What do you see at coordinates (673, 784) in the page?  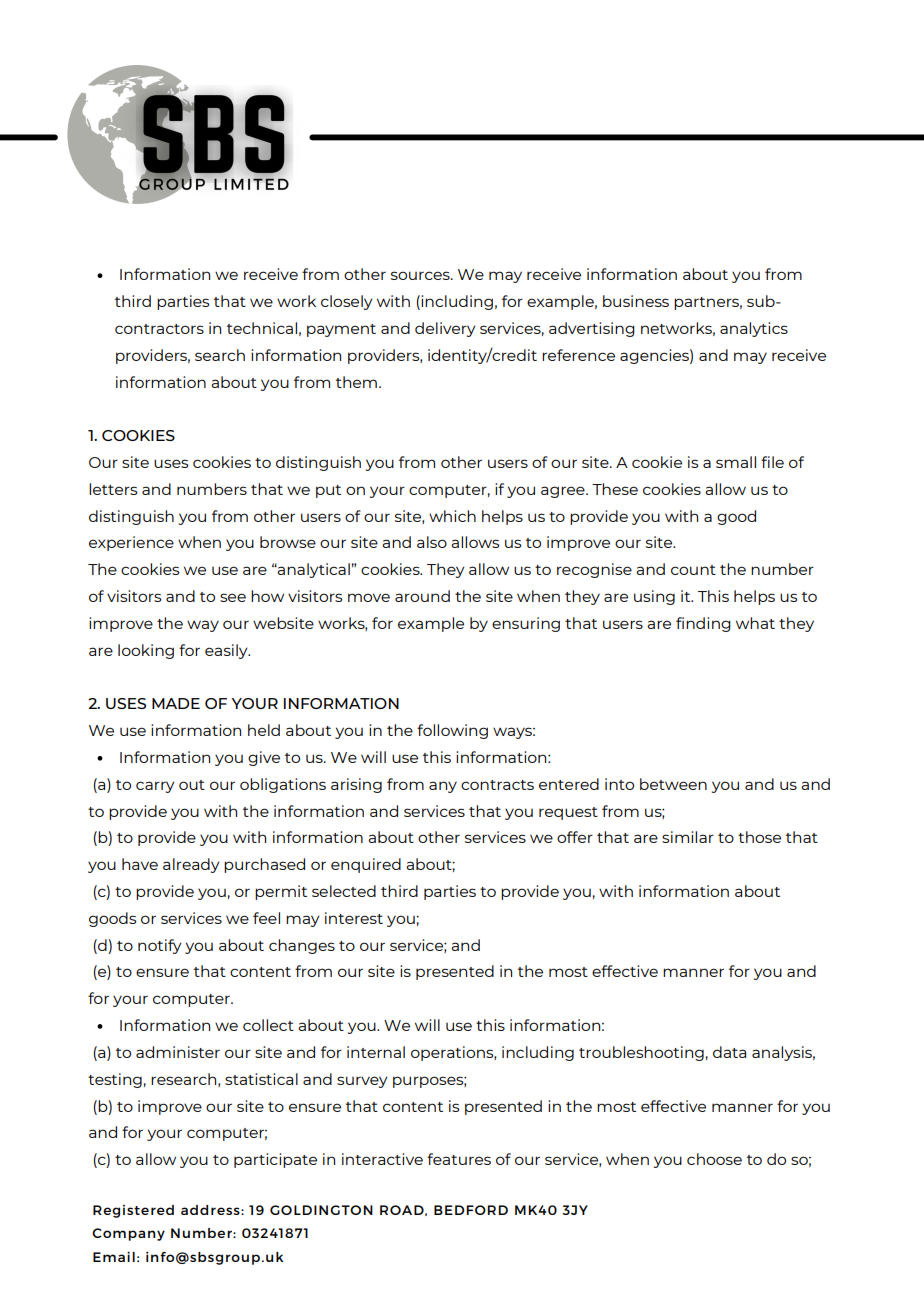 I see `between` at bounding box center [673, 784].
